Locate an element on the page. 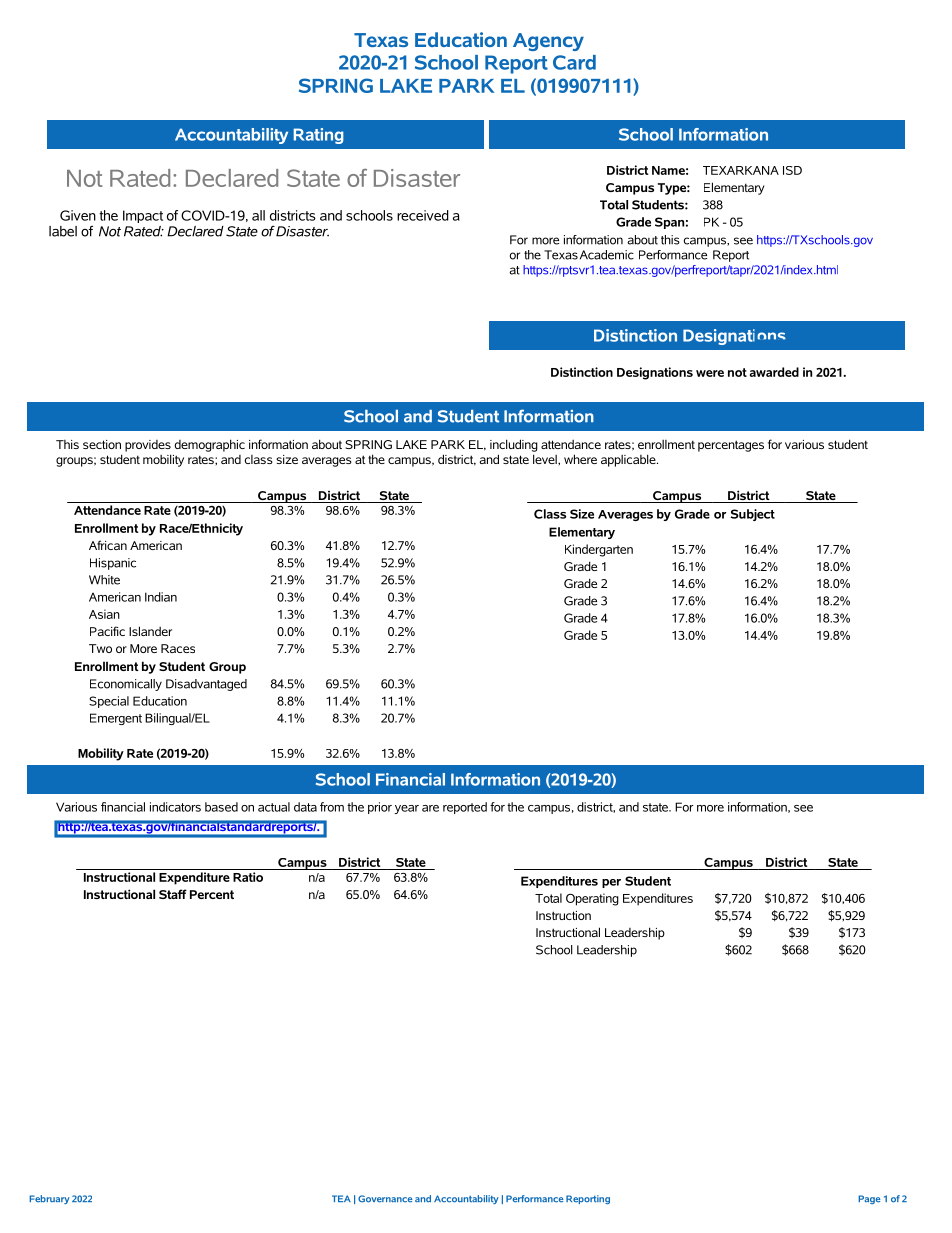 Image resolution: width=952 pixels, height=1233 pixels. Agency is located at coordinates (548, 42).
